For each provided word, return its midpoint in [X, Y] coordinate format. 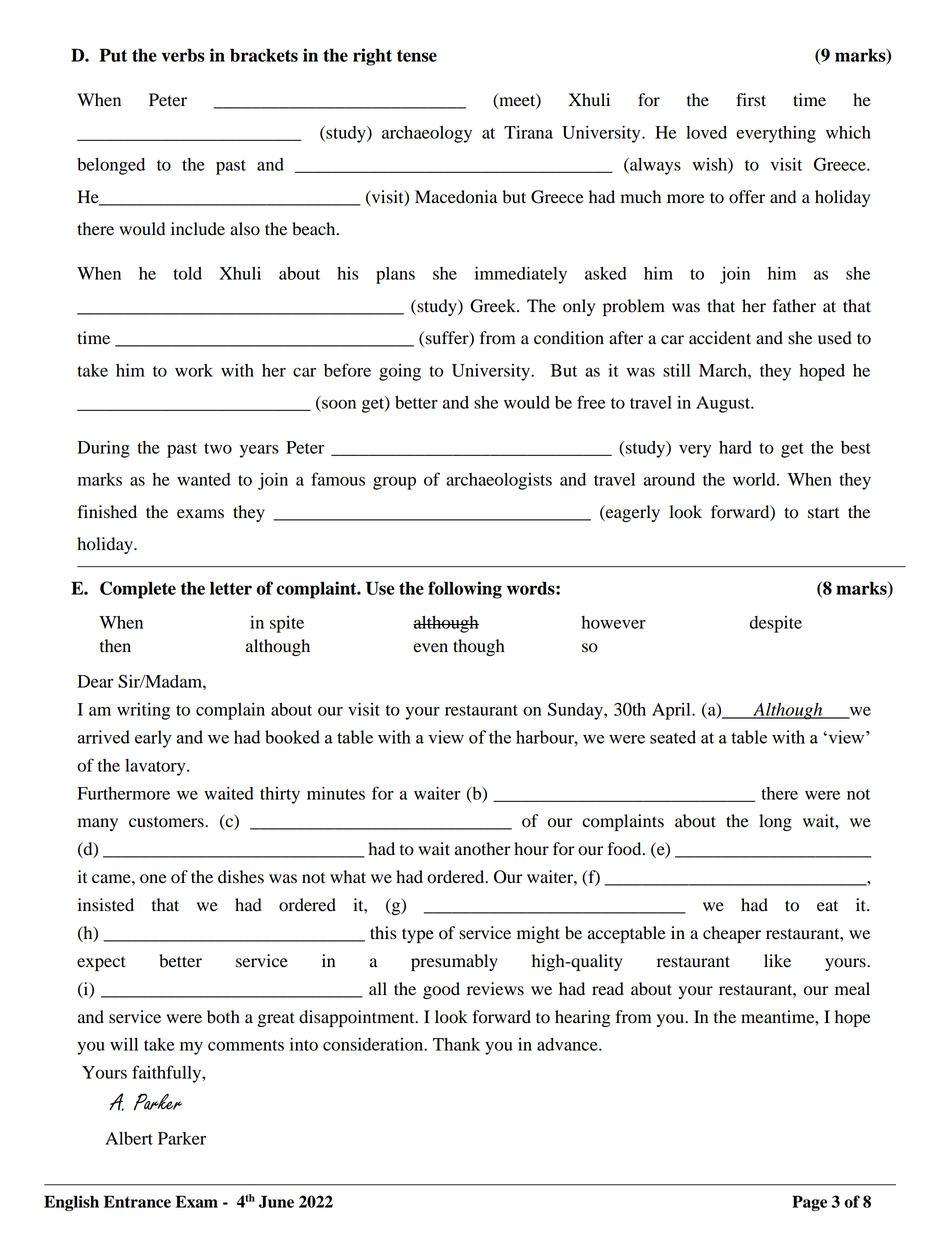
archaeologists [499, 481]
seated [673, 737]
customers [167, 822]
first [751, 100]
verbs [183, 55]
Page [809, 1203]
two [218, 448]
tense [417, 56]
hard [735, 447]
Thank [456, 1044]
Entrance [137, 1201]
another [483, 849]
